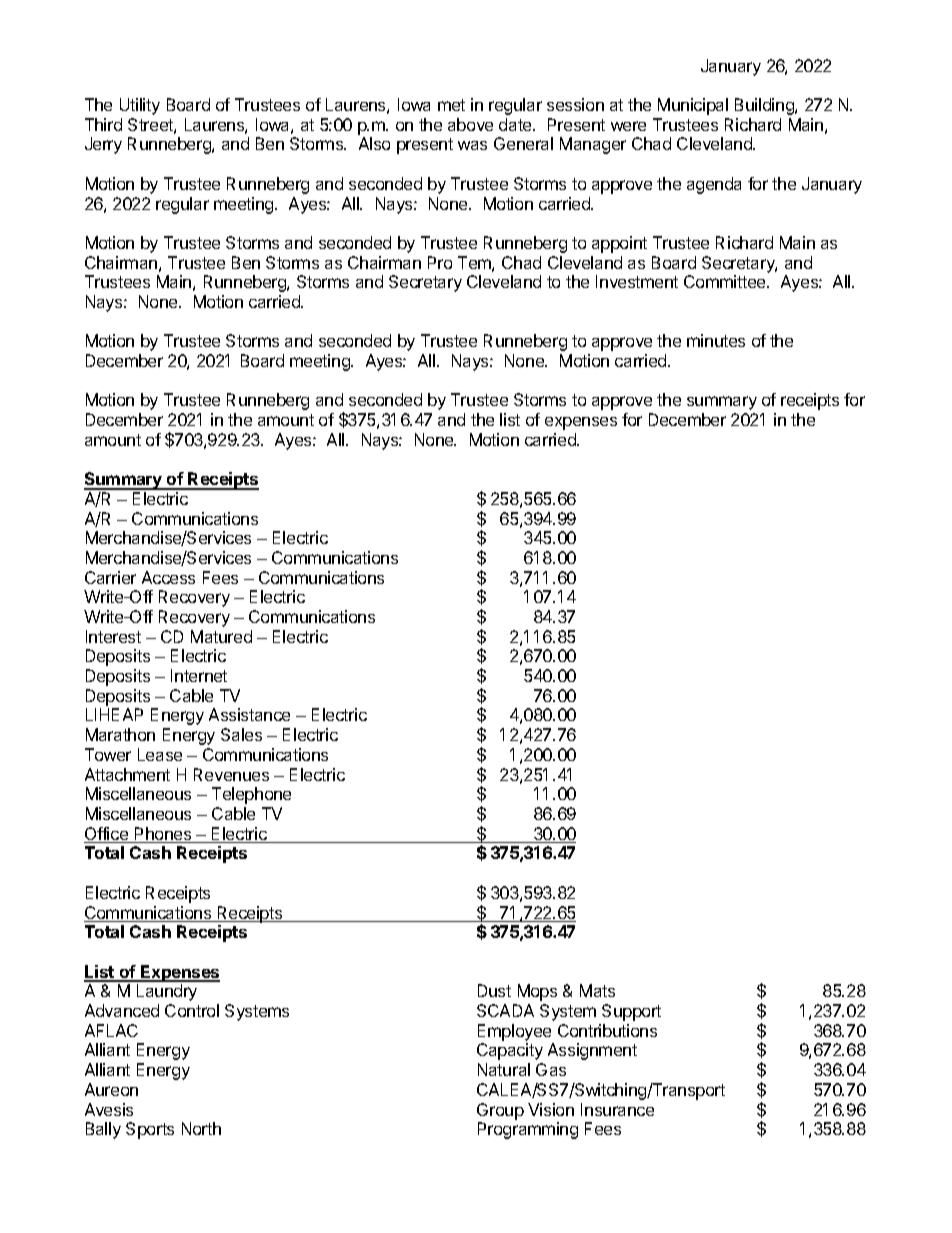 The width and height of the screenshot is (952, 1233). What do you see at coordinates (201, 1128) in the screenshot?
I see `North` at bounding box center [201, 1128].
